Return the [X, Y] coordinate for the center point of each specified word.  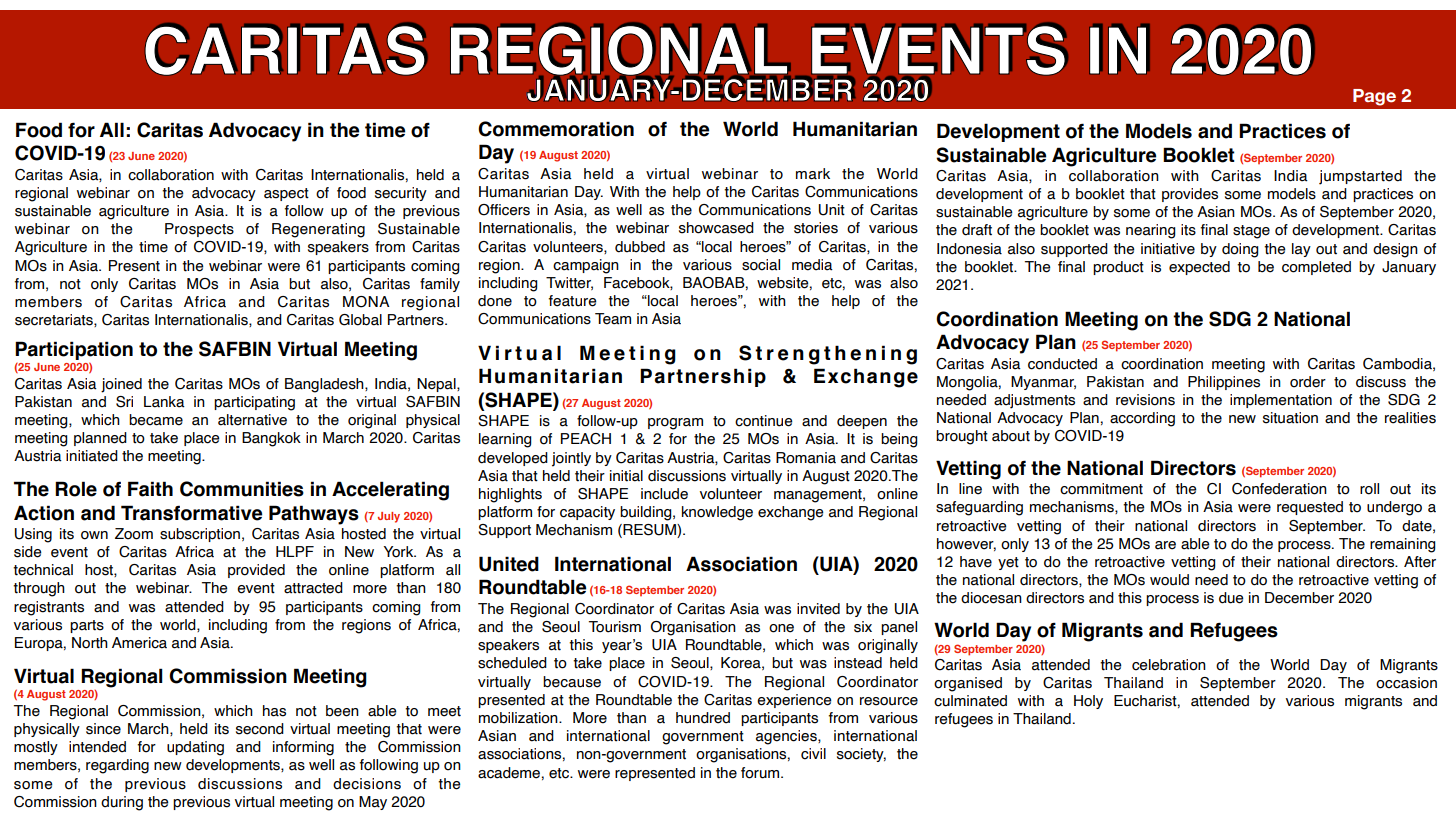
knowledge [717, 513]
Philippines [1224, 383]
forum [761, 773]
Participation [74, 350]
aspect [286, 194]
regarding [117, 766]
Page [1374, 97]
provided [256, 571]
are [1165, 545]
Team [613, 319]
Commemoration [556, 129]
